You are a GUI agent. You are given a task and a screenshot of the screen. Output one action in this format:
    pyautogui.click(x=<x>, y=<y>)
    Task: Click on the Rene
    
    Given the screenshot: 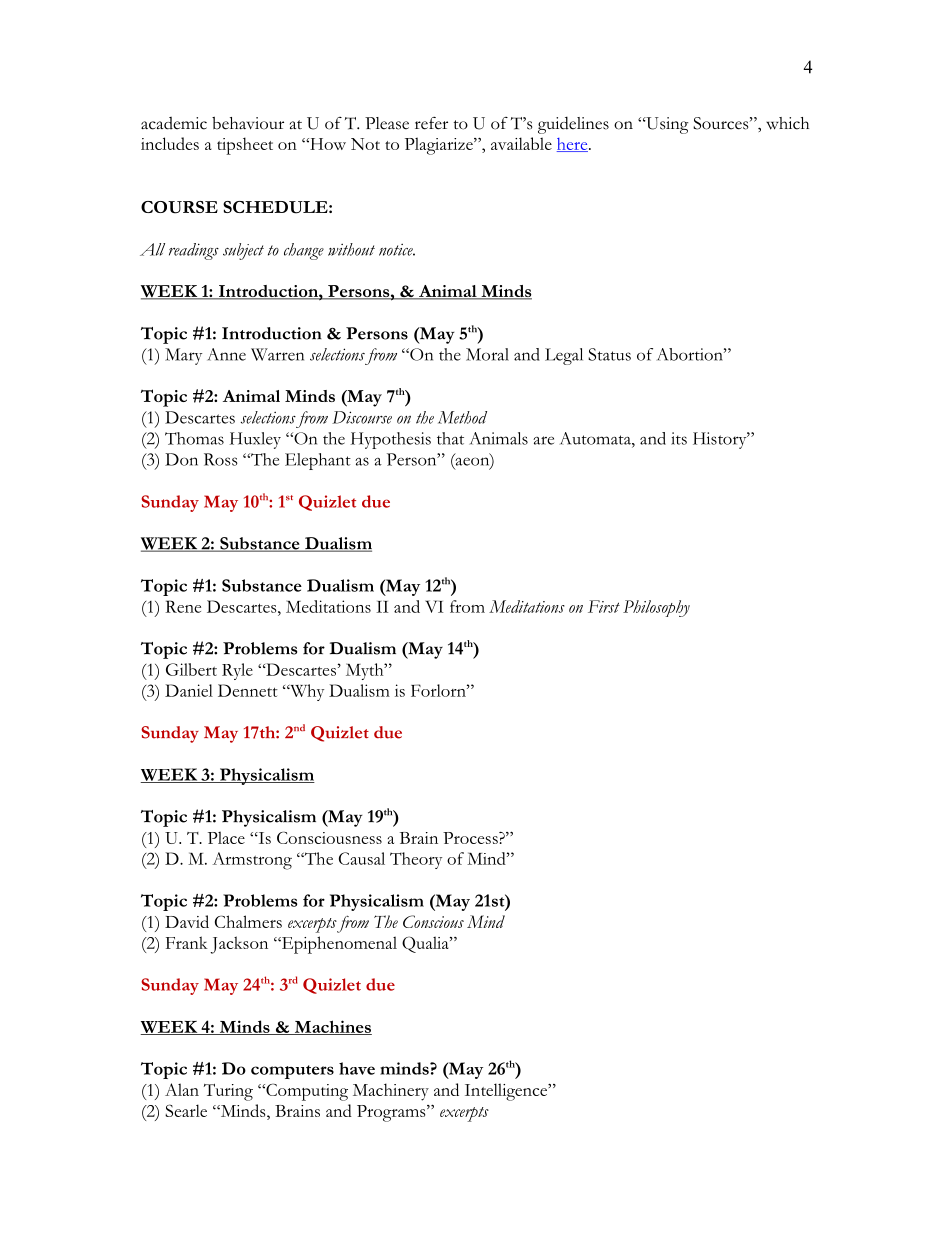 What is the action you would take?
    pyautogui.click(x=183, y=606)
